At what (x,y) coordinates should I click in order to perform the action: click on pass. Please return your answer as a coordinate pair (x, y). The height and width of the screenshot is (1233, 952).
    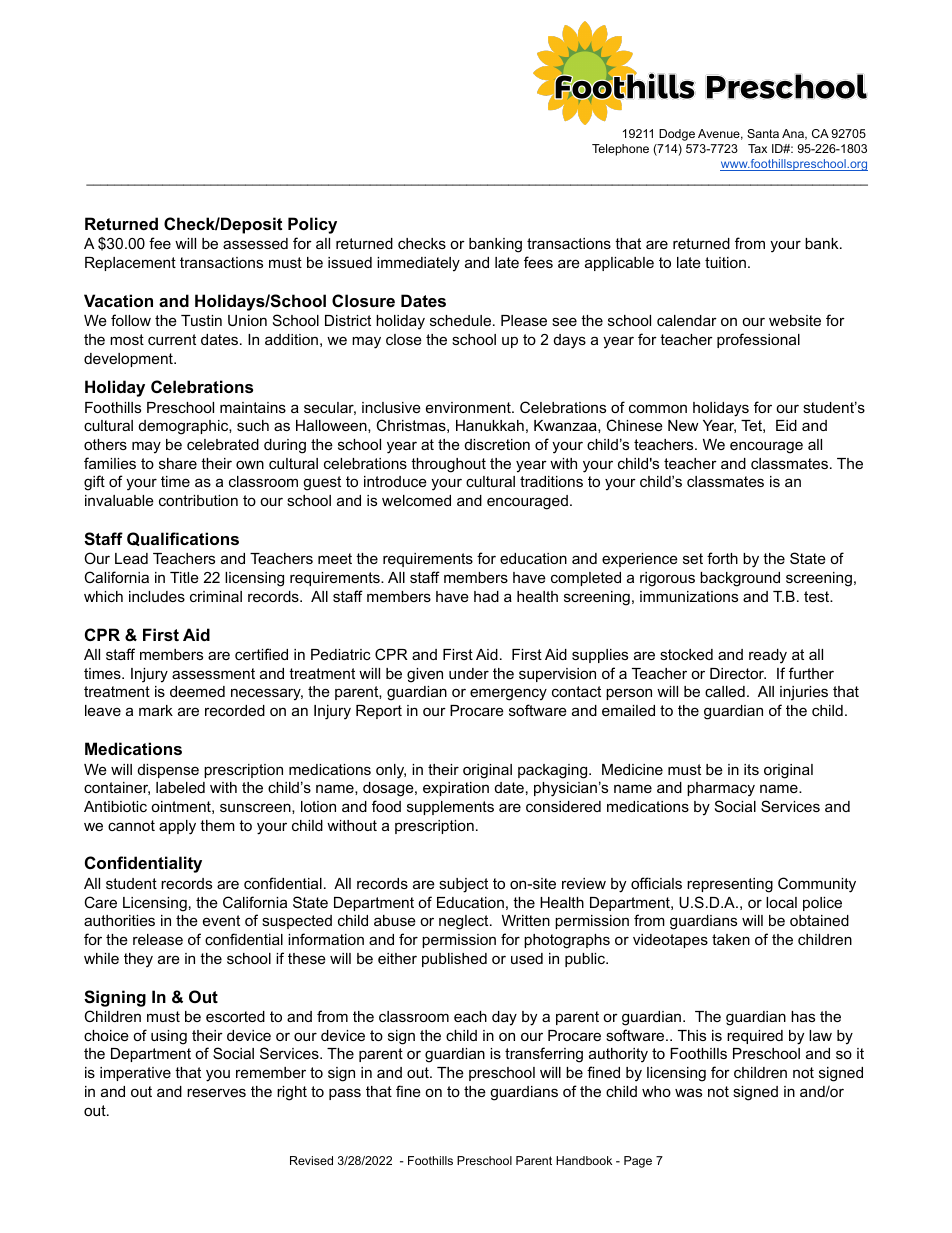
    Looking at the image, I should click on (345, 1094).
